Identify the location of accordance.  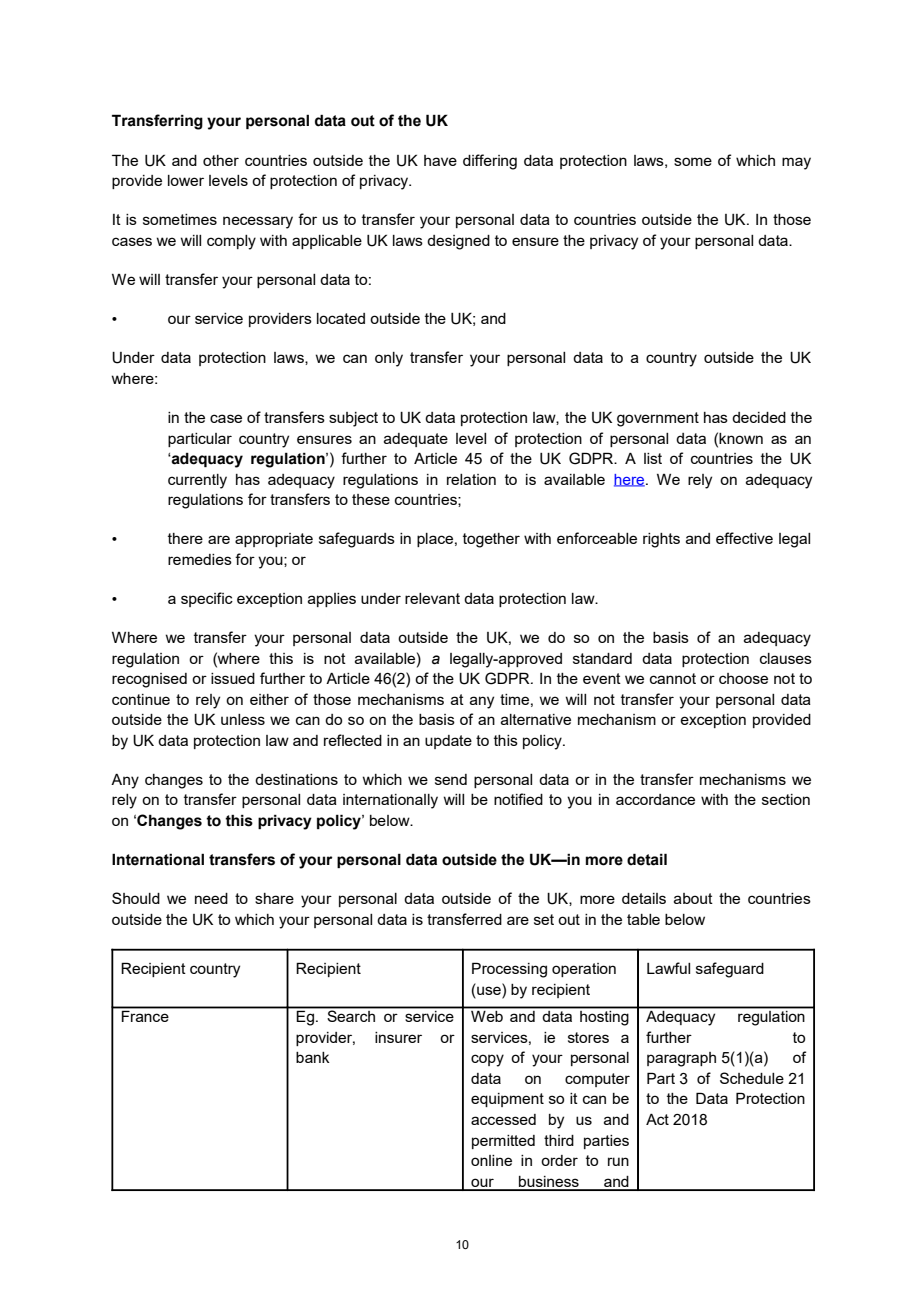
(655, 799).
